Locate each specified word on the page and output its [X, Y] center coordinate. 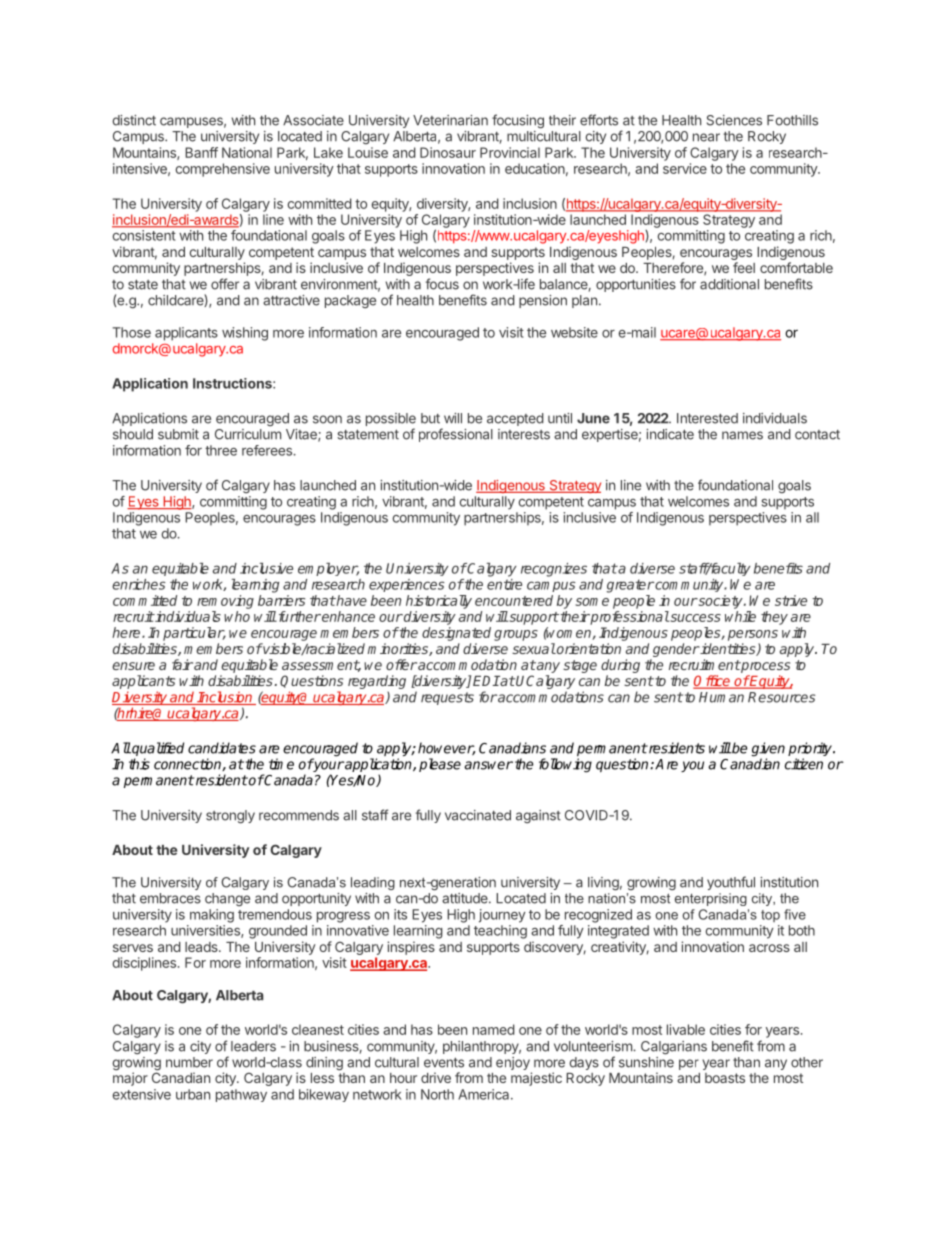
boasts [725, 1078]
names [742, 435]
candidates [222, 748]
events [444, 1063]
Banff [201, 152]
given [768, 750]
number [189, 1062]
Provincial [510, 152]
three [221, 450]
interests [524, 434]
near [706, 137]
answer [488, 765]
